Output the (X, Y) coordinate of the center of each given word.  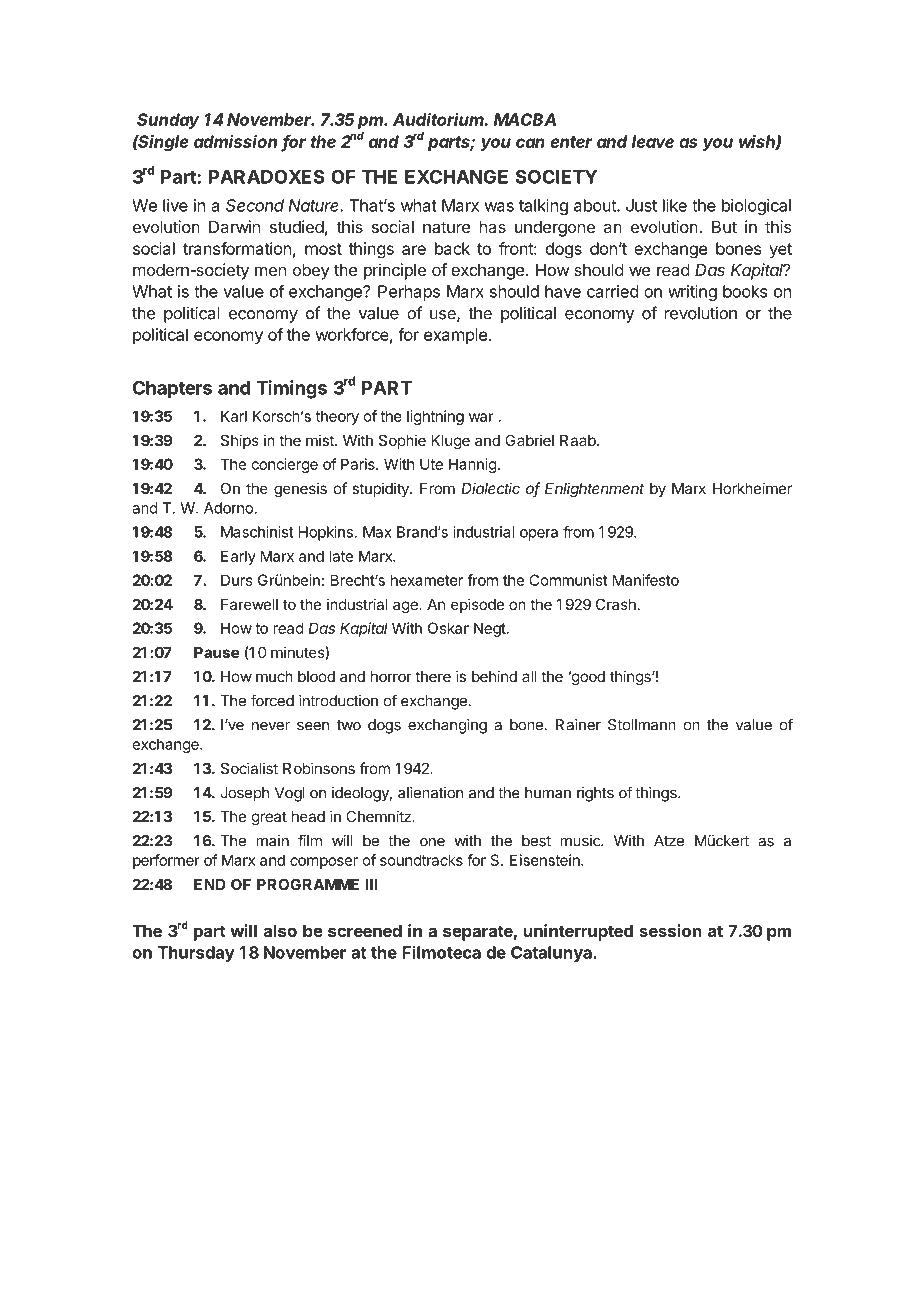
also (280, 930)
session (670, 930)
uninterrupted (578, 932)
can (530, 143)
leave (653, 141)
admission (235, 141)
